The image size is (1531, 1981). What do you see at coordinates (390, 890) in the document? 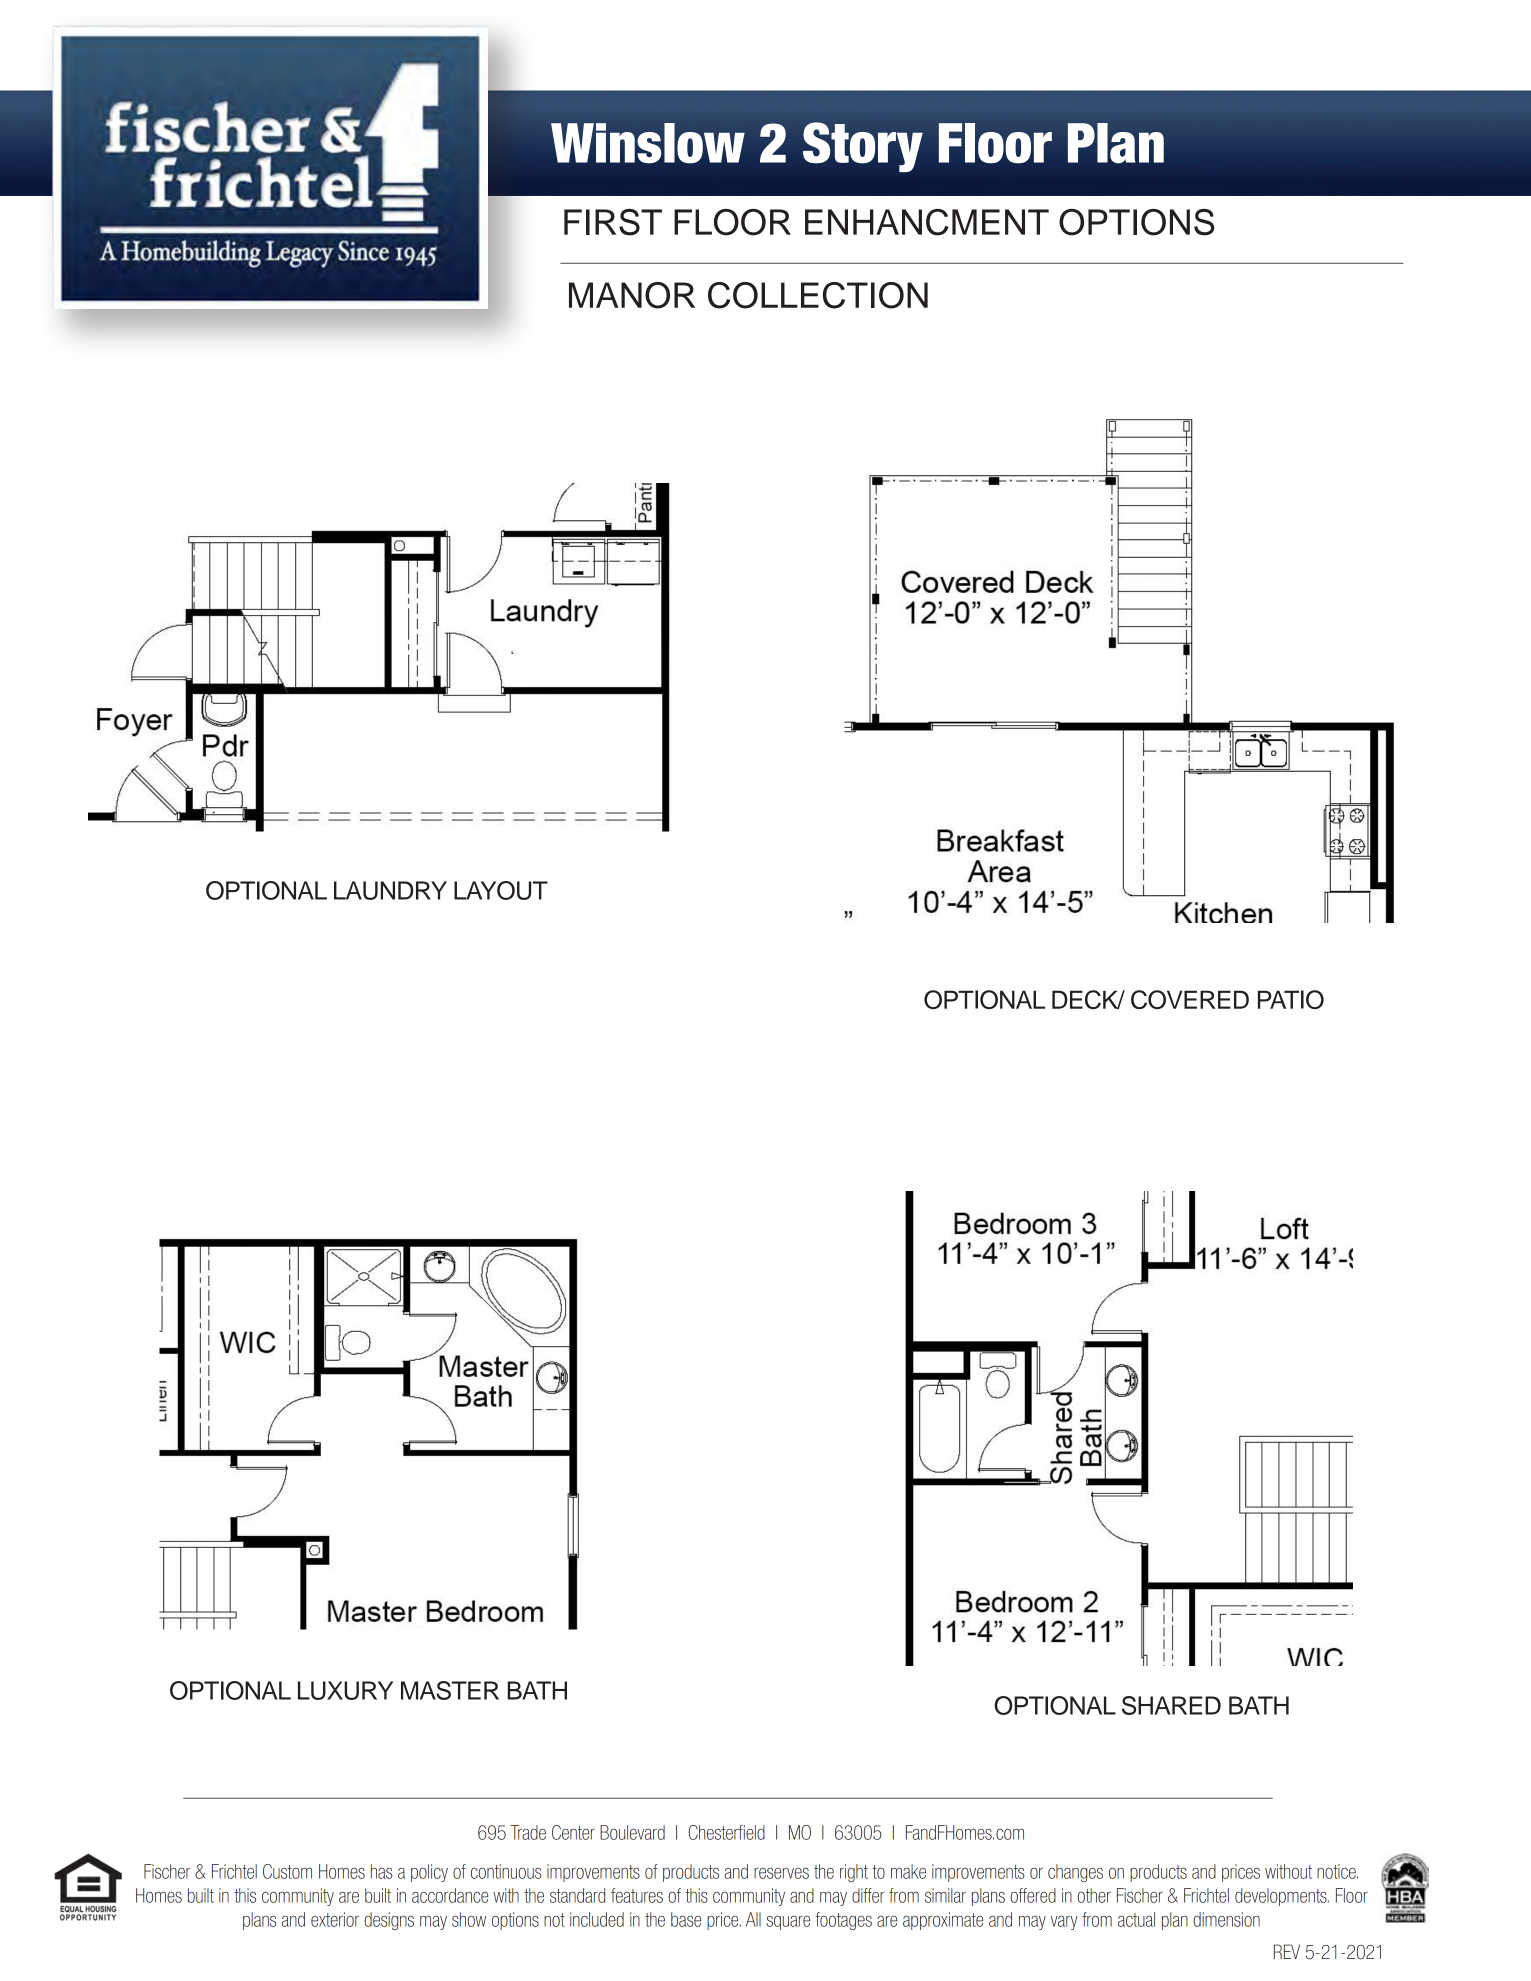
I see `LAUNDRY` at bounding box center [390, 890].
